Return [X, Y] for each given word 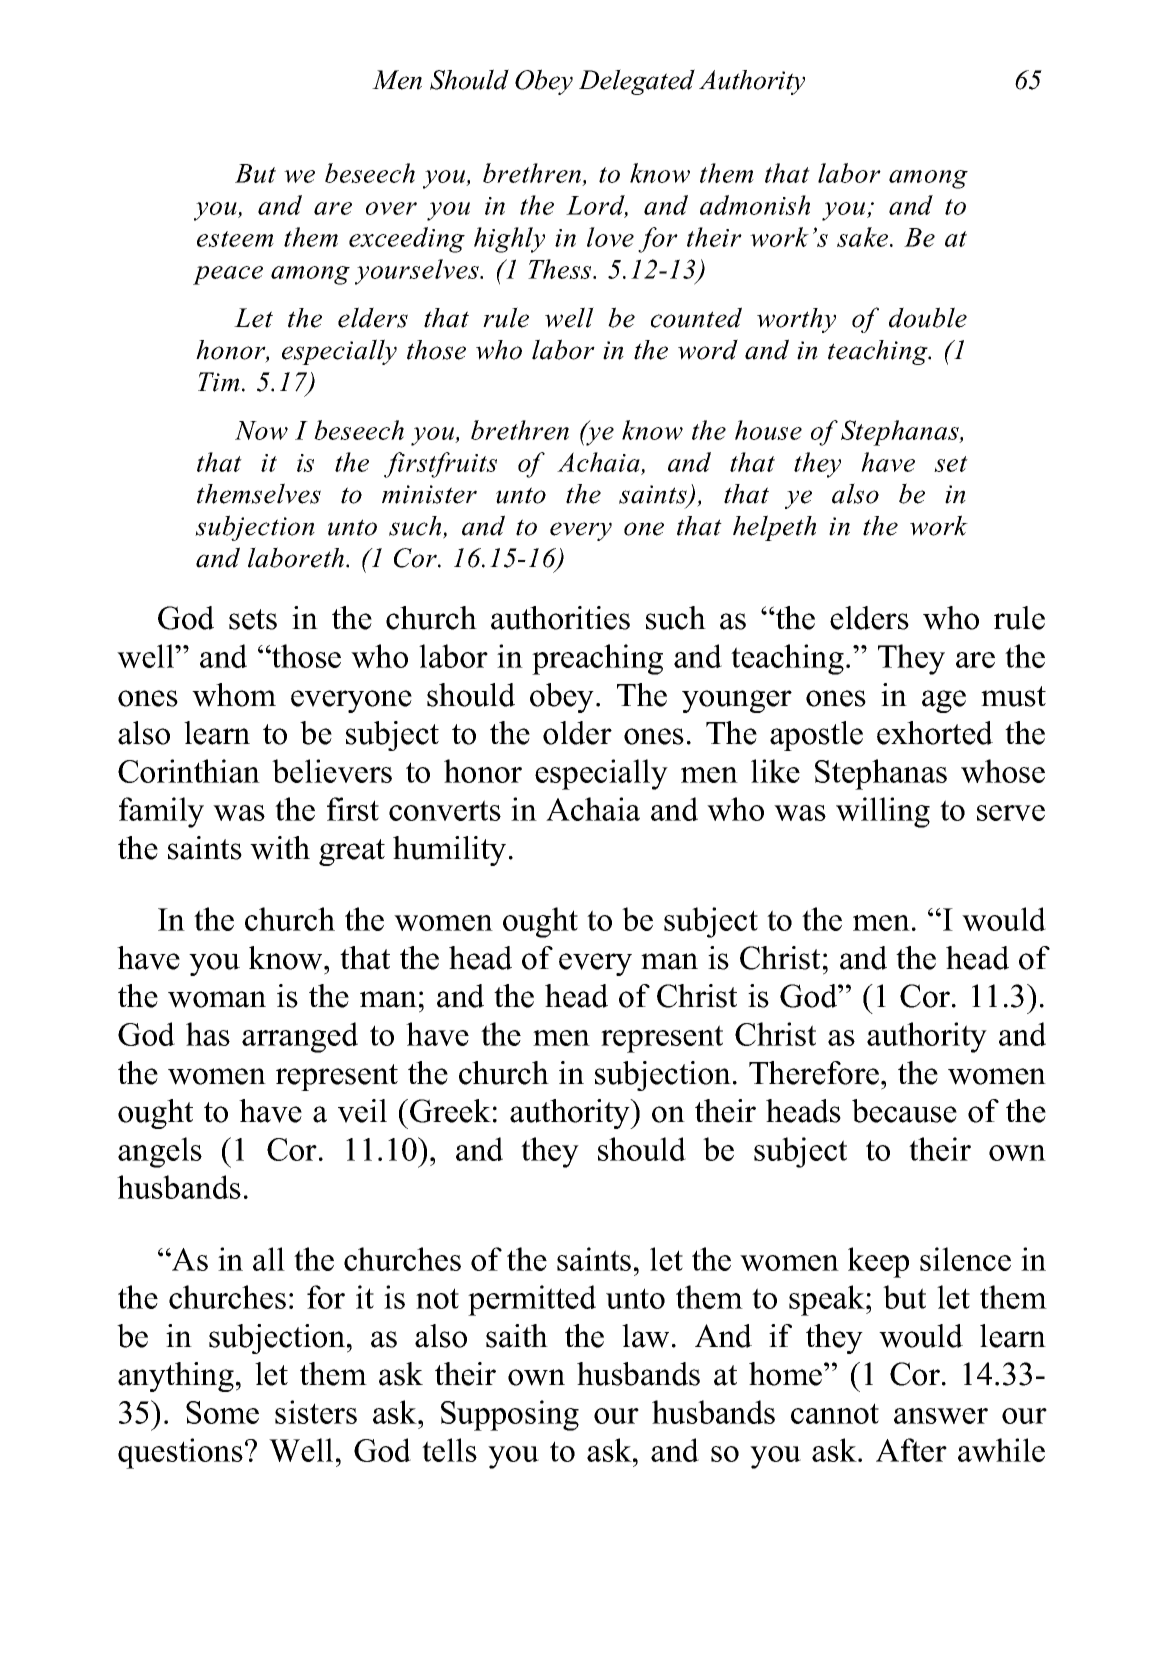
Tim [219, 382]
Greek [450, 1111]
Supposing [510, 1415]
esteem [235, 239]
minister [429, 494]
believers [332, 771]
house [768, 430]
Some [222, 1412]
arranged [300, 1037]
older [577, 733]
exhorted [935, 733]
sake [864, 237]
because [904, 1111]
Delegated [637, 82]
